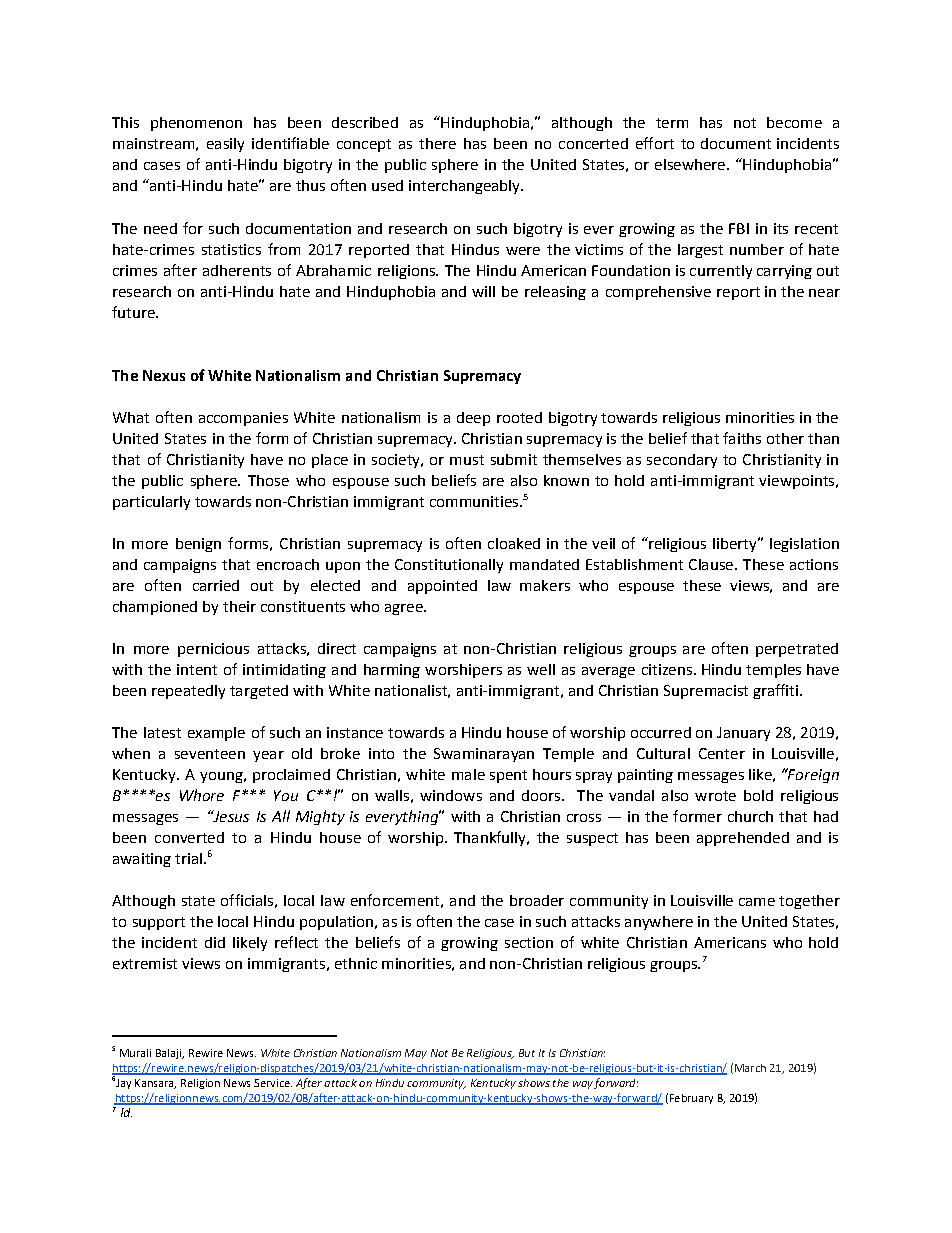 This screenshot has height=1233, width=952. What do you see at coordinates (442, 587) in the screenshot?
I see `appointed` at bounding box center [442, 587].
